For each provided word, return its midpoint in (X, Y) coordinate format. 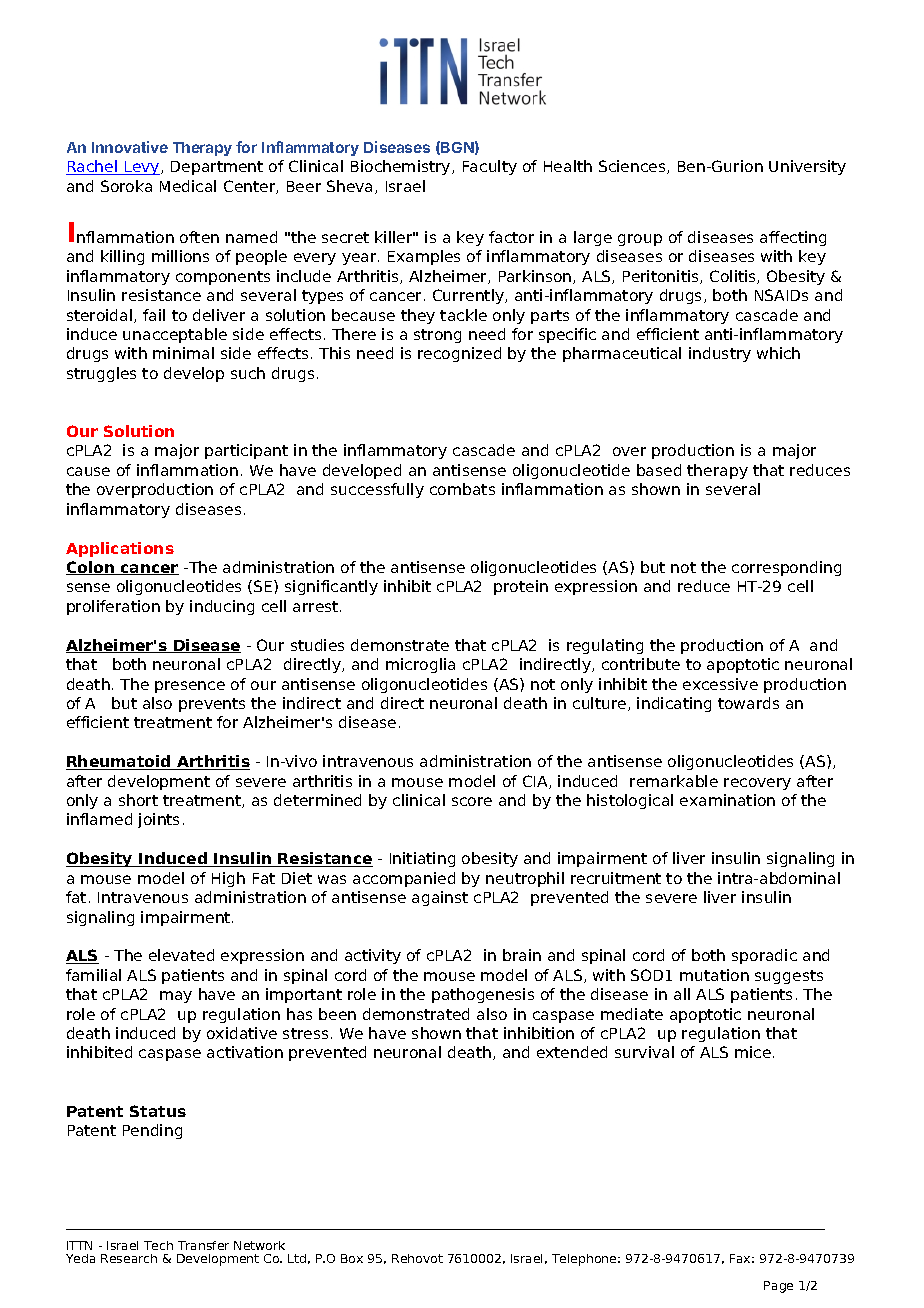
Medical (188, 186)
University (807, 167)
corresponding (786, 568)
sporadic (764, 956)
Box (352, 1258)
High (228, 879)
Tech (158, 1245)
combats (462, 489)
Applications (120, 549)
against (440, 898)
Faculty (490, 167)
